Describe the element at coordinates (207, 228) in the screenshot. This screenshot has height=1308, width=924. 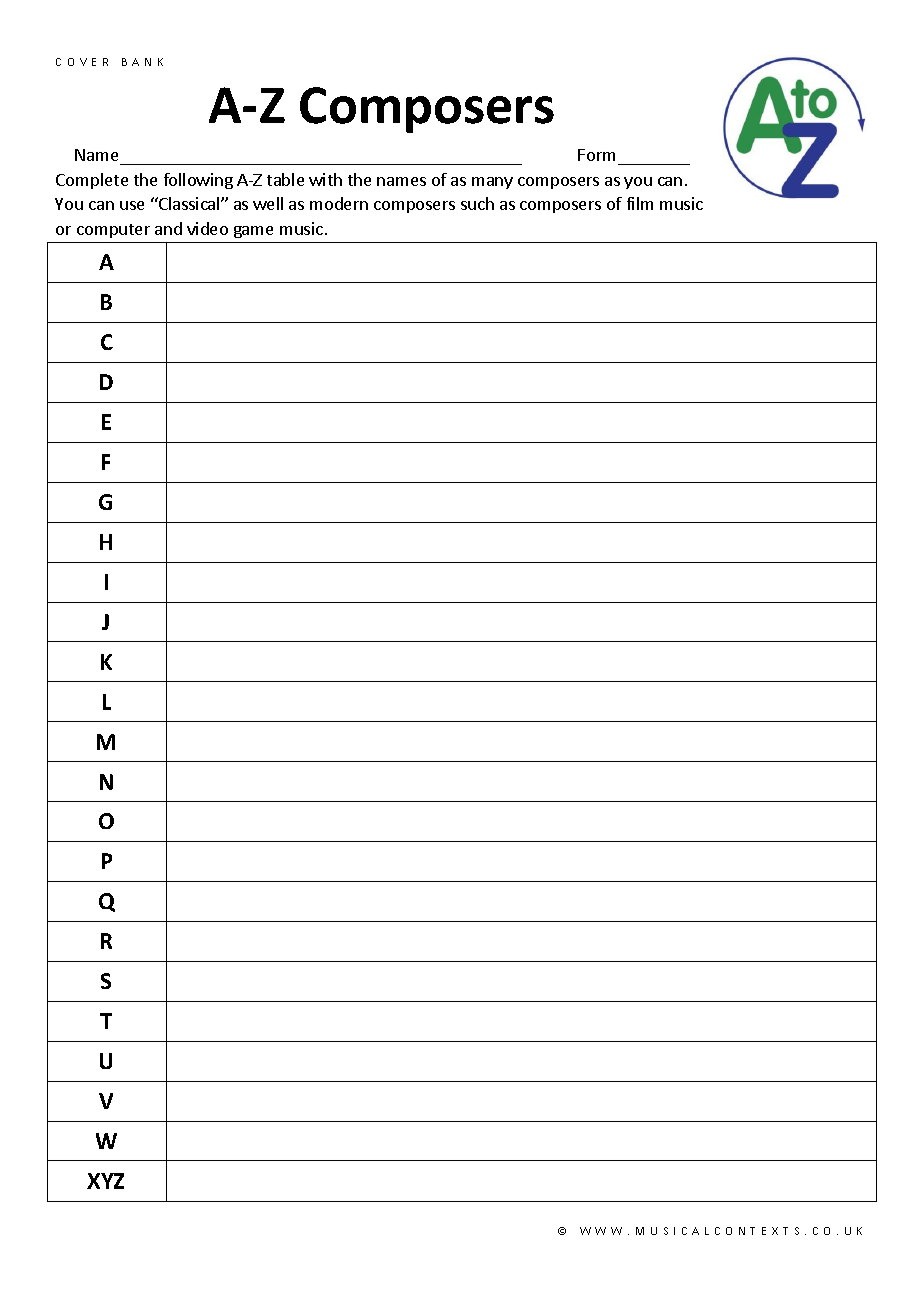
I see `video` at that location.
